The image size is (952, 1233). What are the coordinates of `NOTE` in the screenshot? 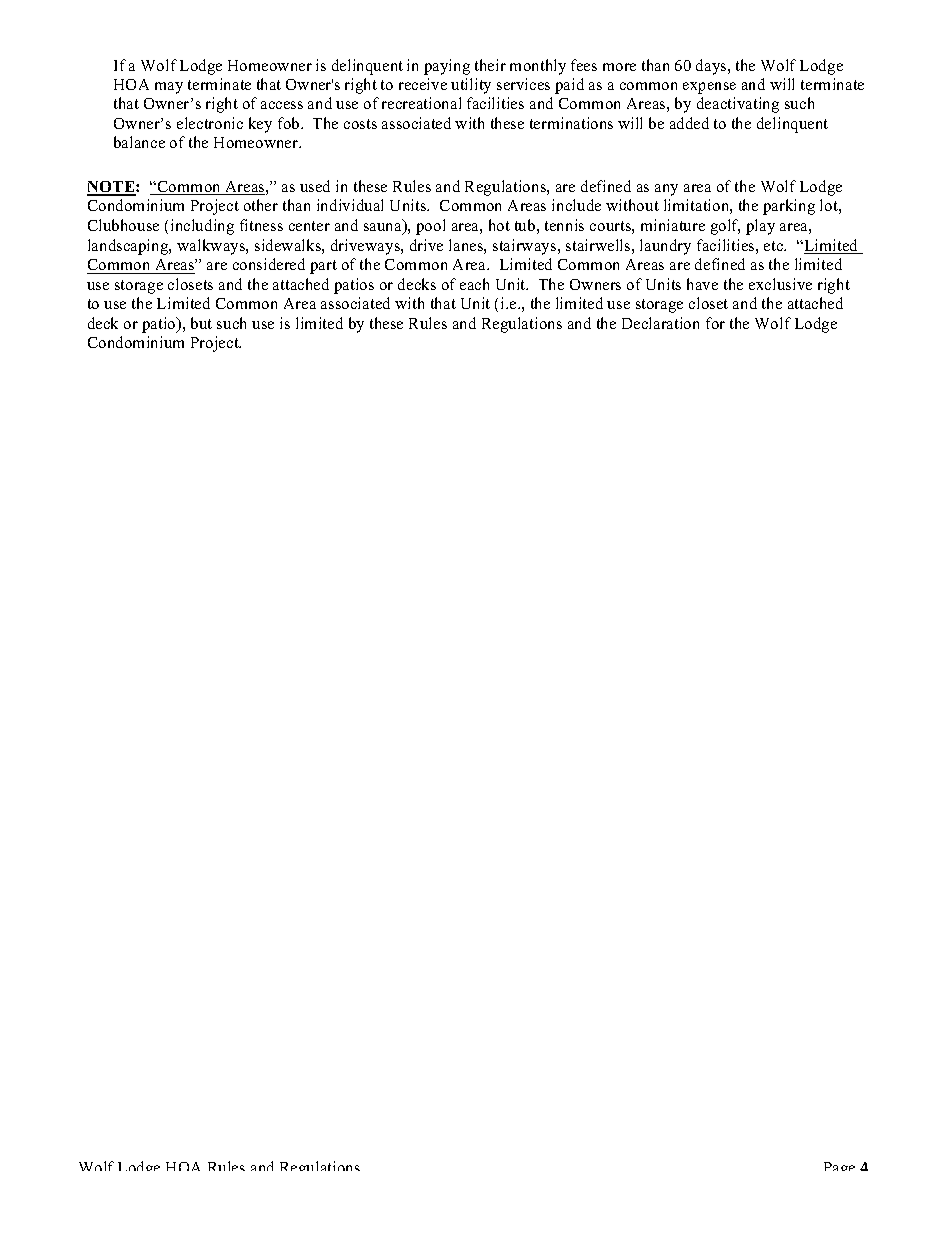 It's located at (112, 188).
